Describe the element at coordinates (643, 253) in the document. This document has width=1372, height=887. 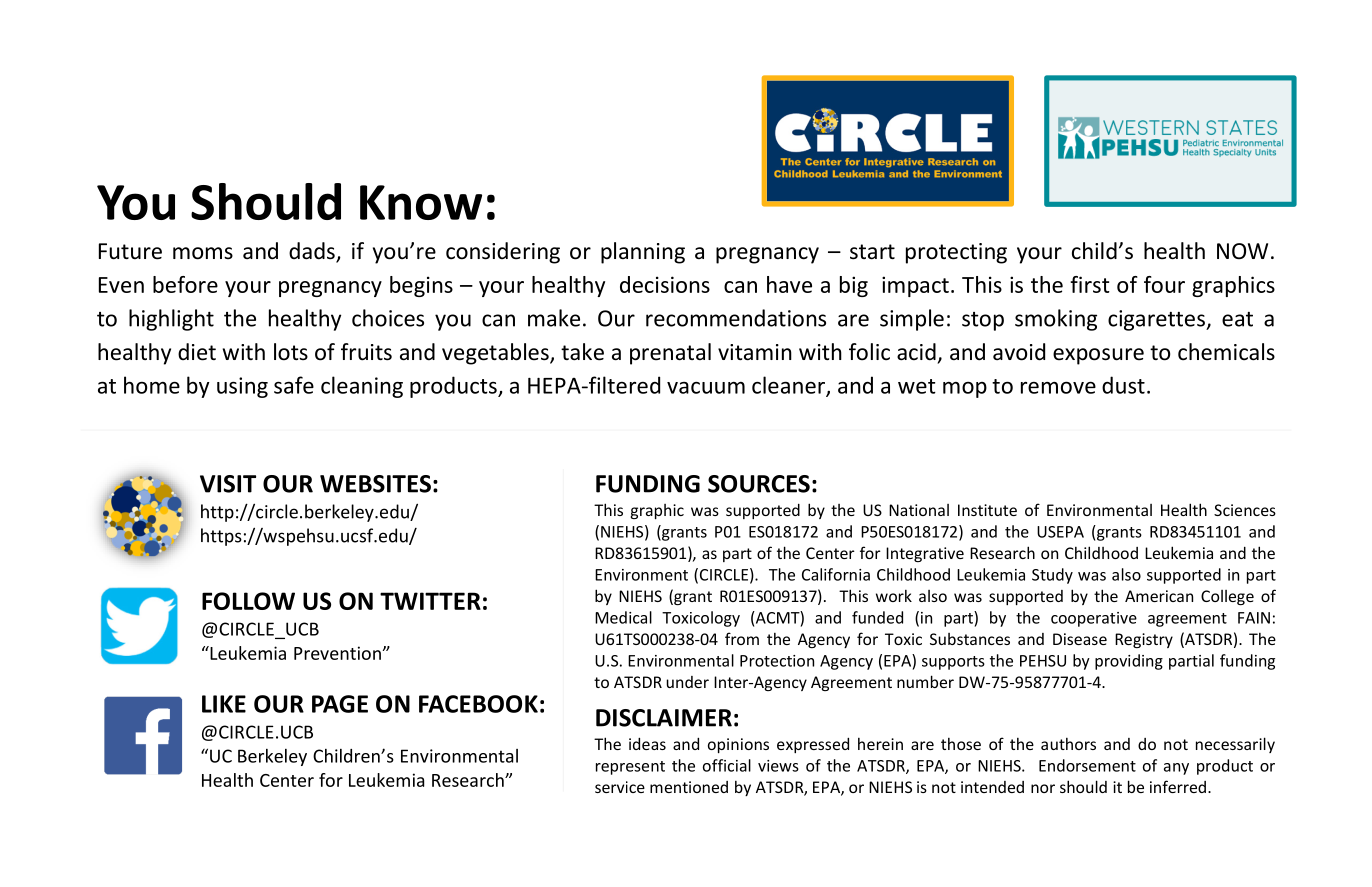
I see `planning` at that location.
